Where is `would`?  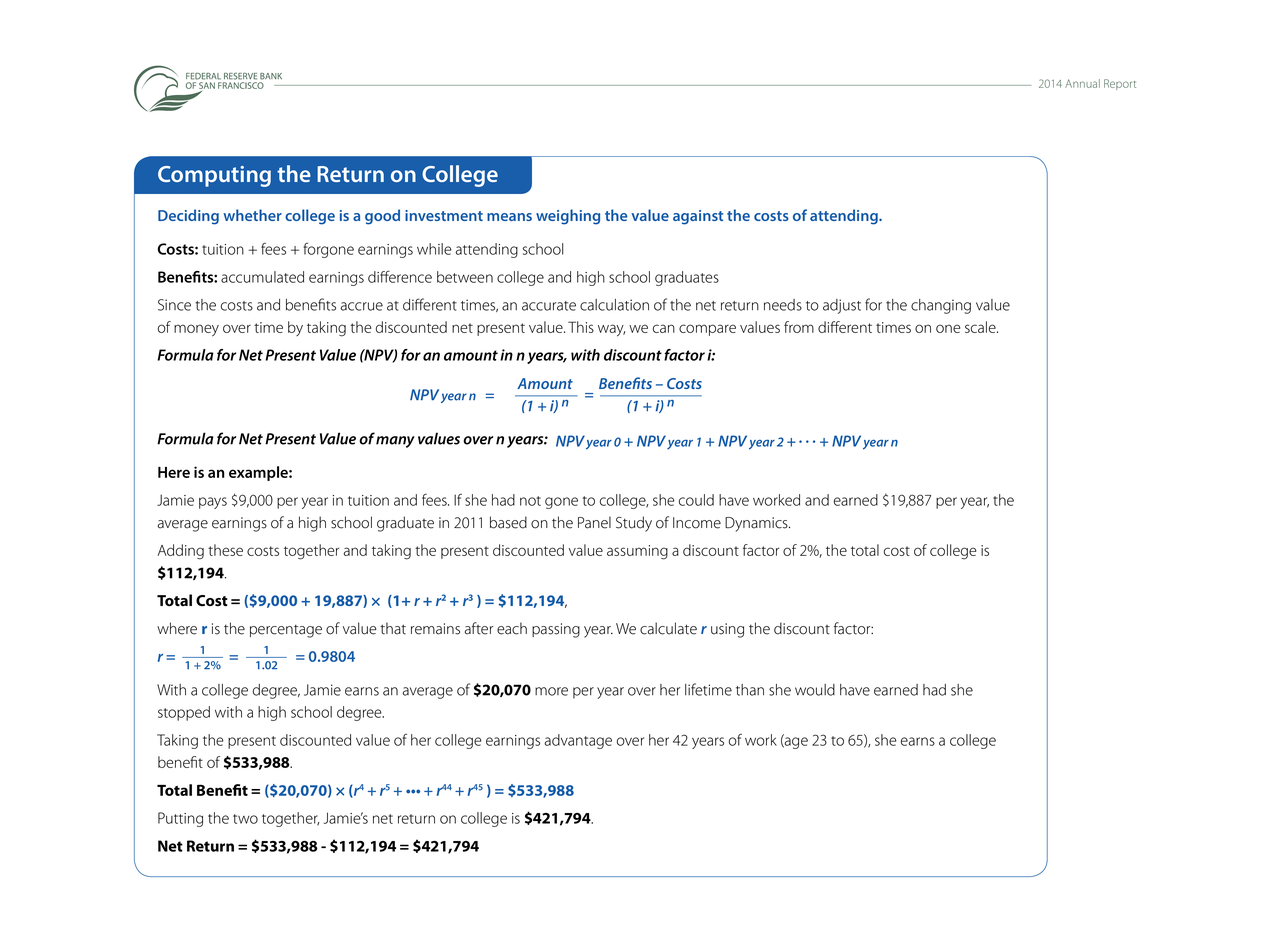 would is located at coordinates (815, 690).
